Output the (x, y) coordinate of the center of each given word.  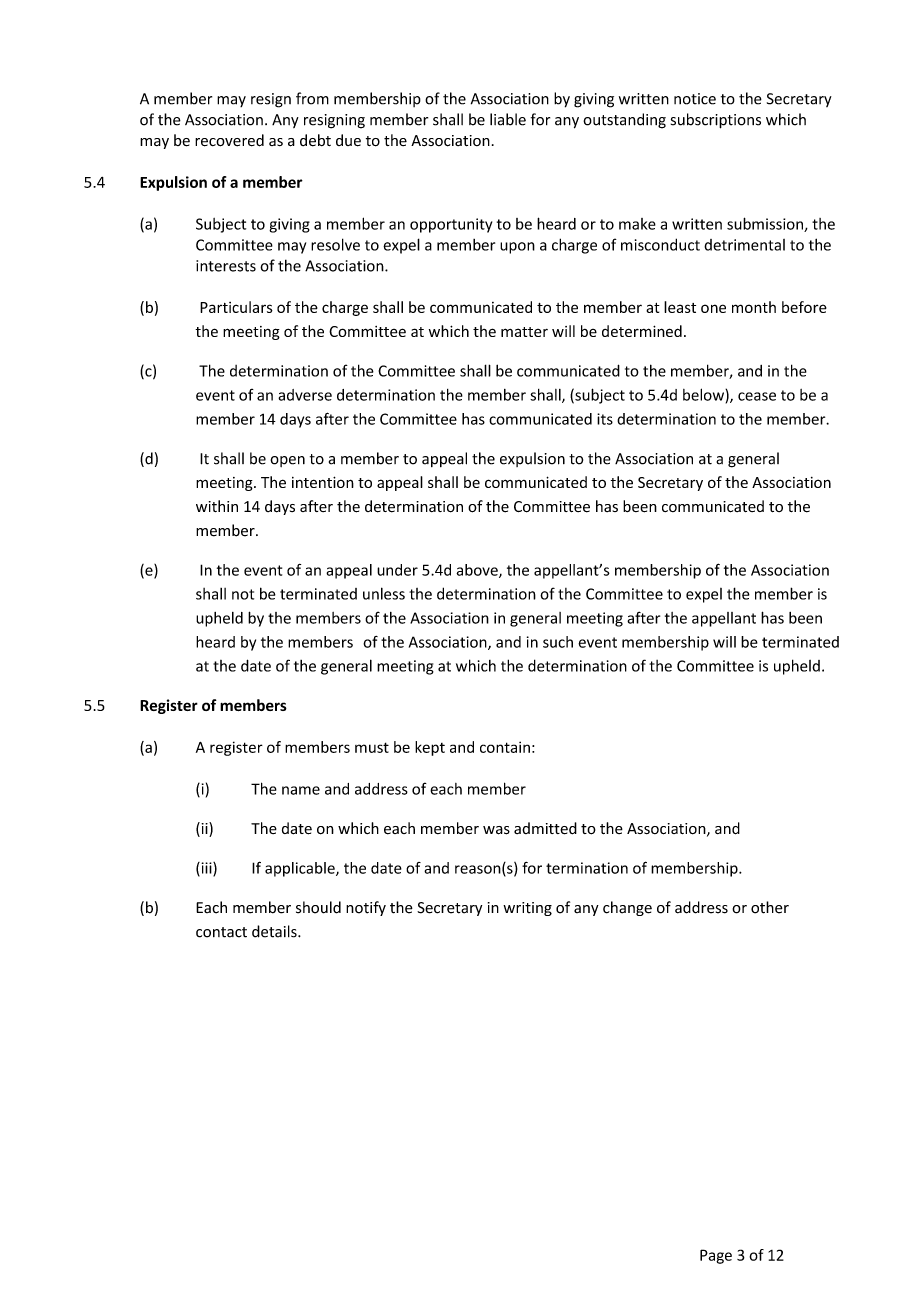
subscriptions (716, 121)
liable (508, 119)
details (275, 931)
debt (315, 140)
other (770, 907)
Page (716, 1256)
